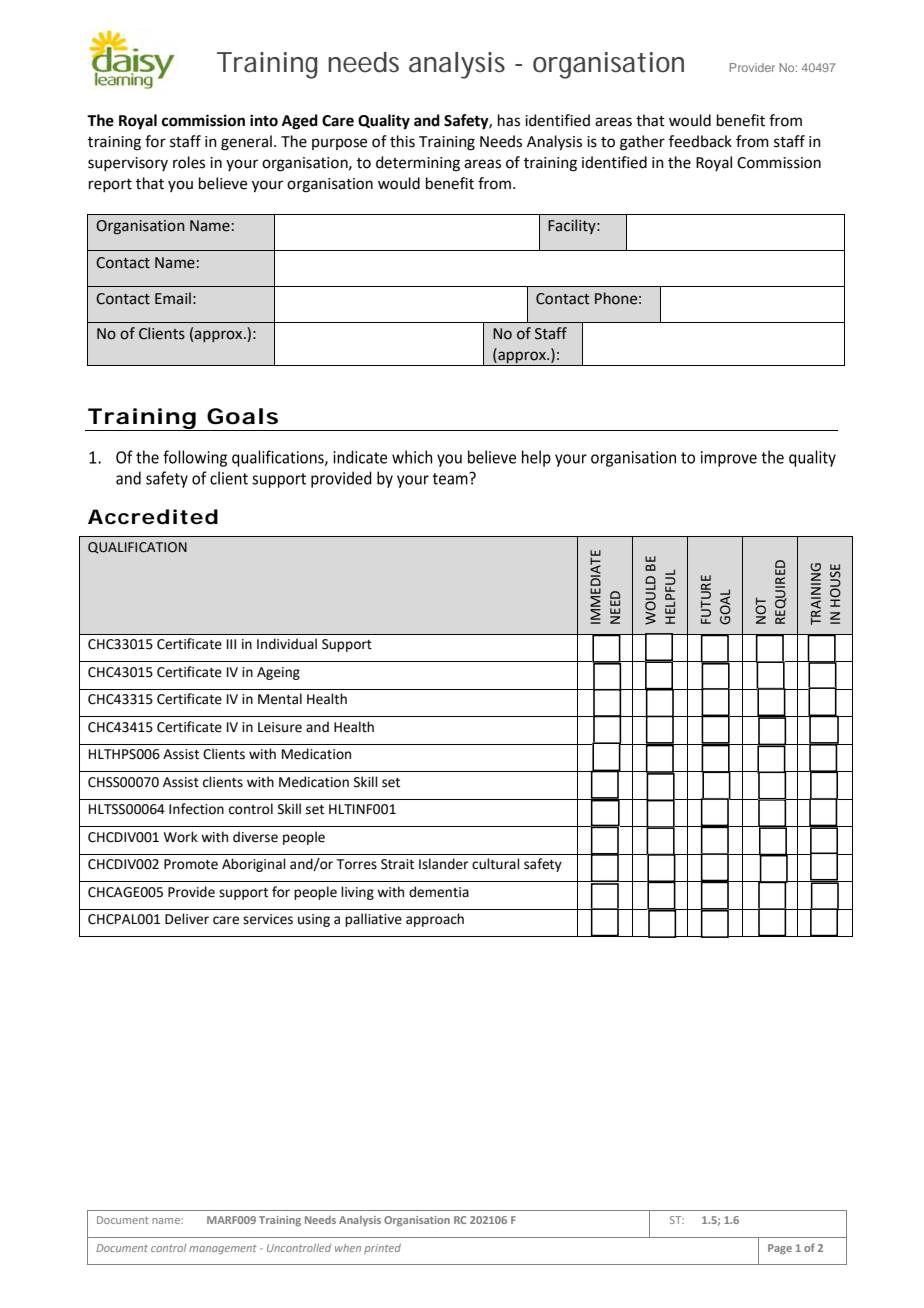 The width and height of the screenshot is (924, 1308). What do you see at coordinates (189, 162) in the screenshot?
I see `roles` at bounding box center [189, 162].
